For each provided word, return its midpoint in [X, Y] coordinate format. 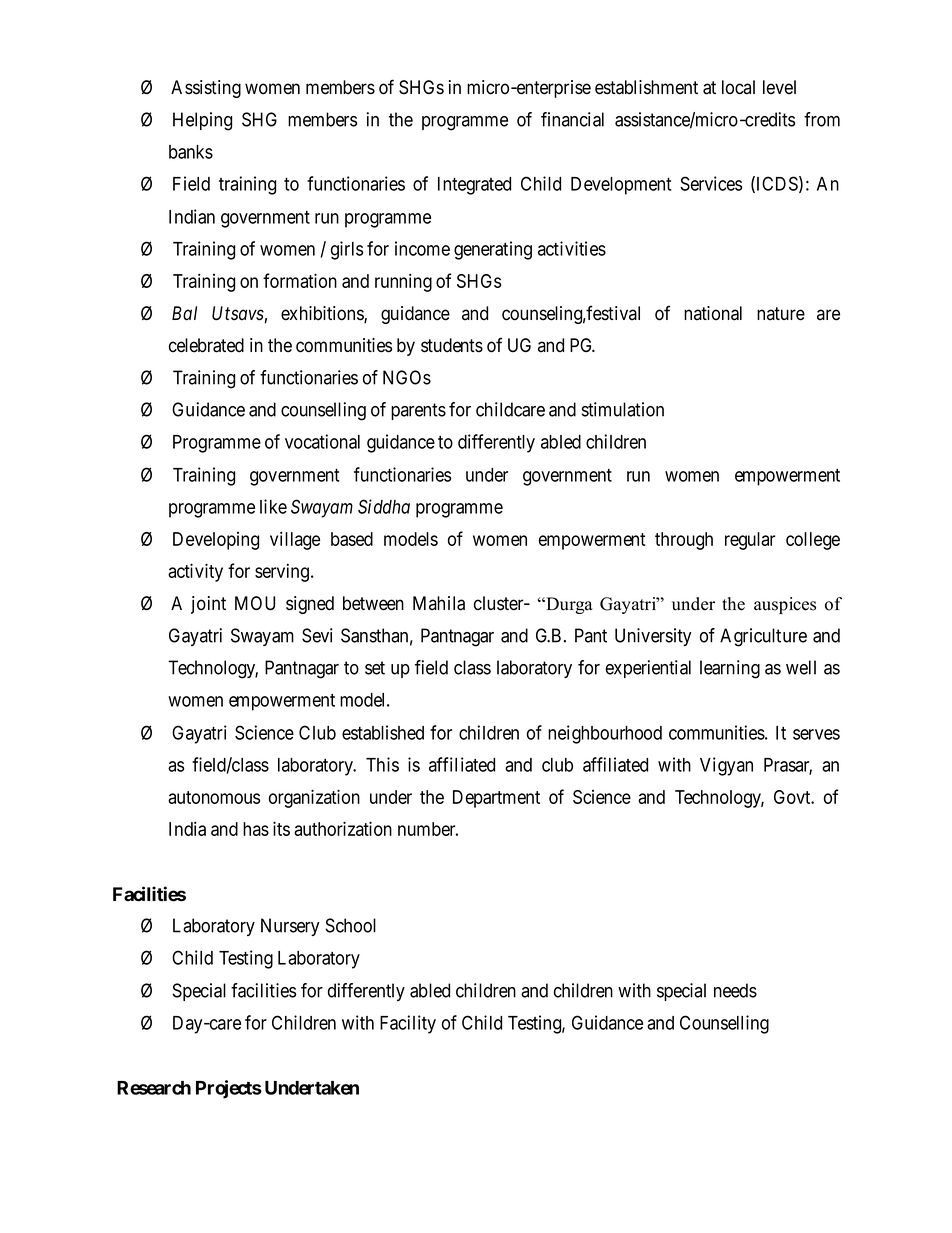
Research [154, 1088]
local [738, 87]
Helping [202, 121]
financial [572, 119]
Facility [408, 1024]
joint [208, 605]
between [373, 603]
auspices [785, 605]
